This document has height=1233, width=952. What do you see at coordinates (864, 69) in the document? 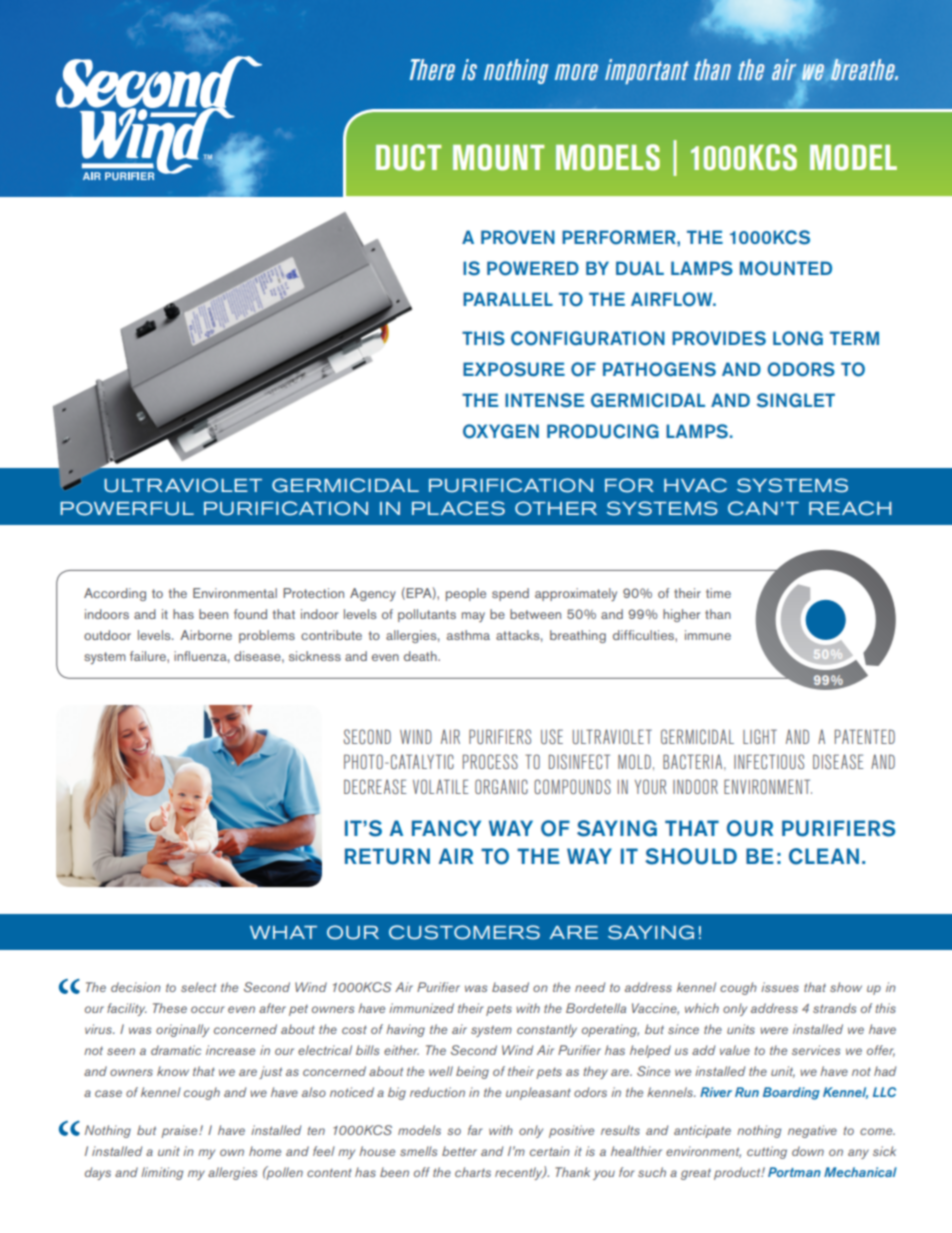
I see `breathe` at bounding box center [864, 69].
